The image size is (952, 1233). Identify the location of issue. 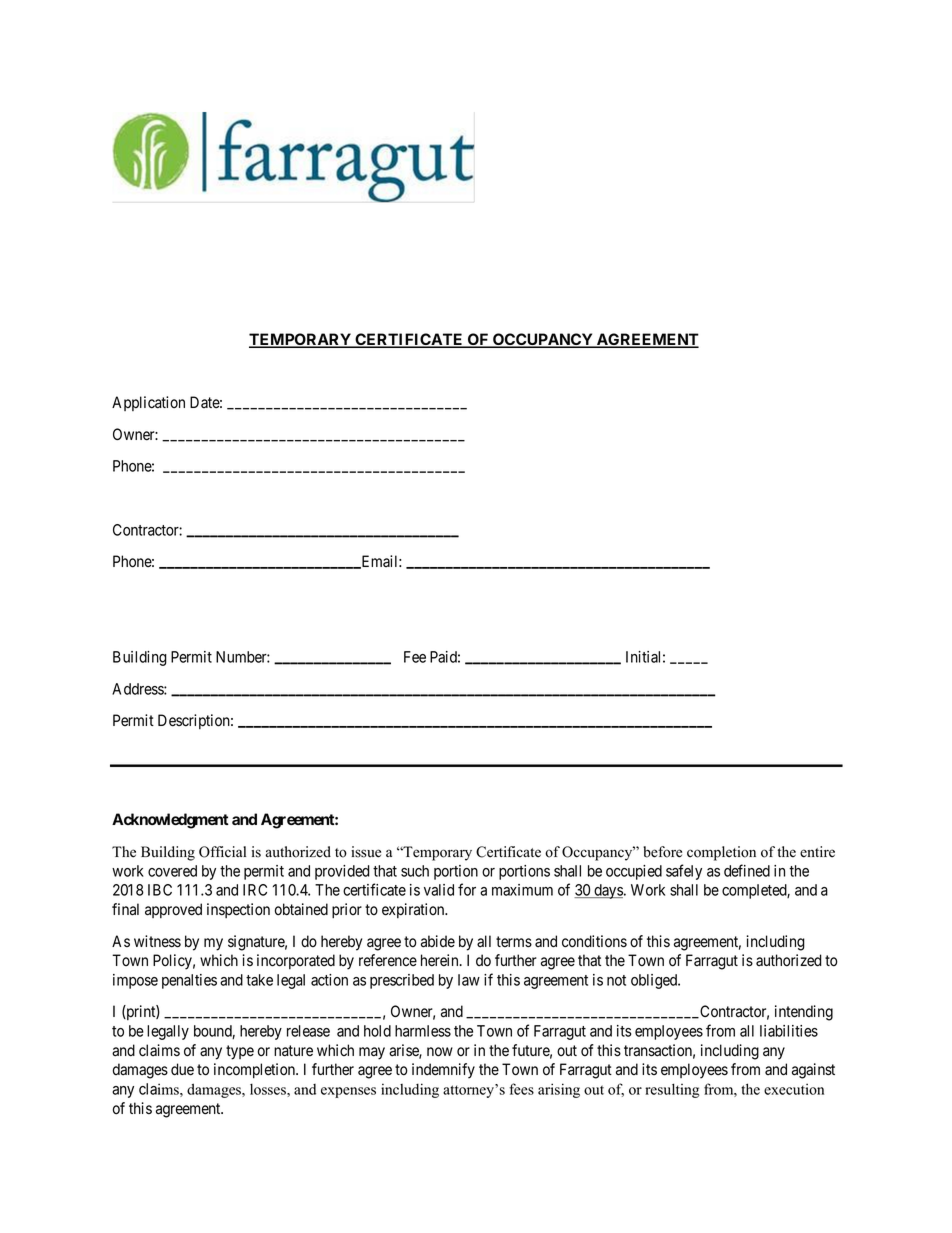
(366, 852).
